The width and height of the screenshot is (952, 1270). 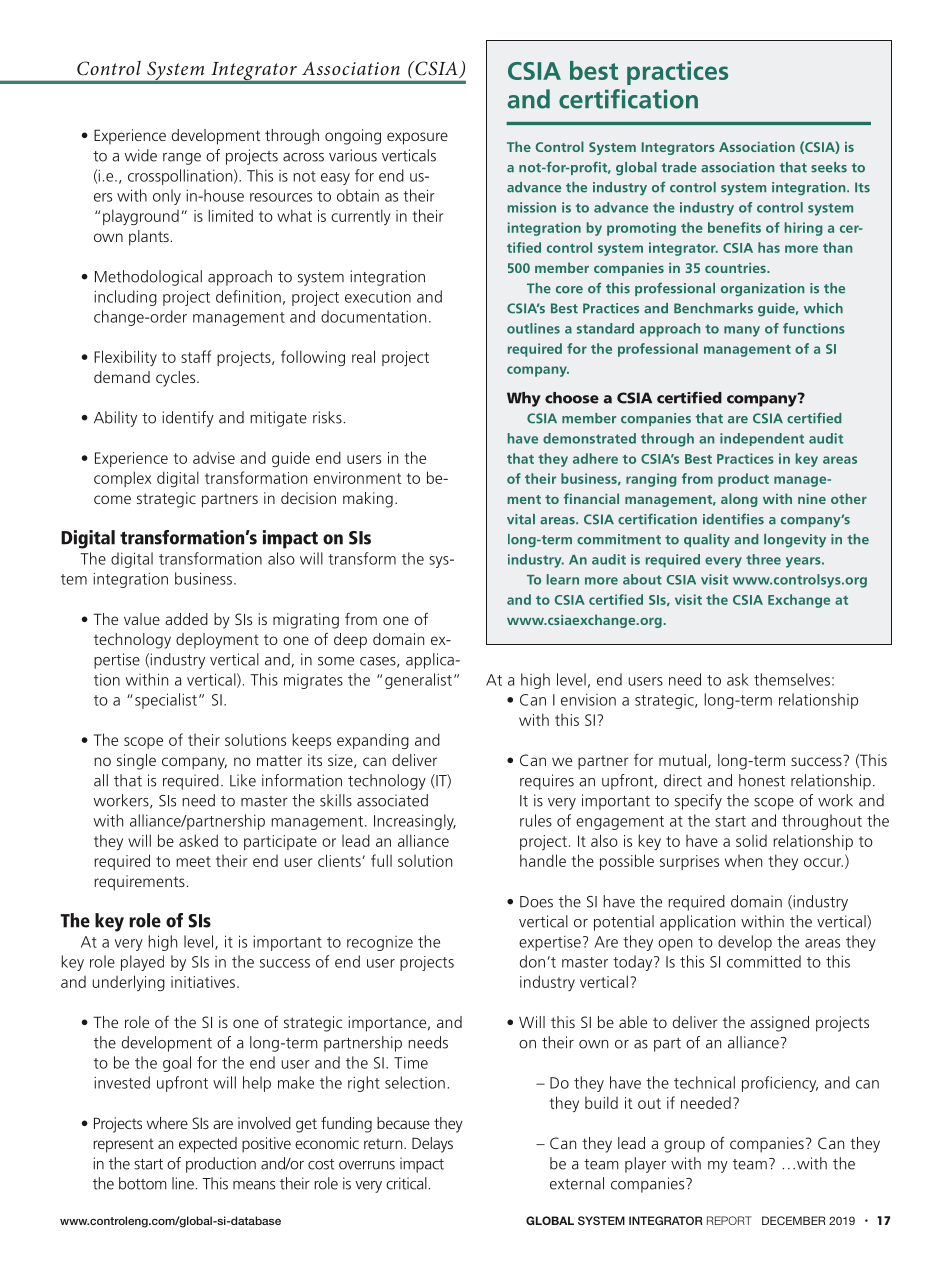 I want to click on seeks, so click(x=829, y=167).
